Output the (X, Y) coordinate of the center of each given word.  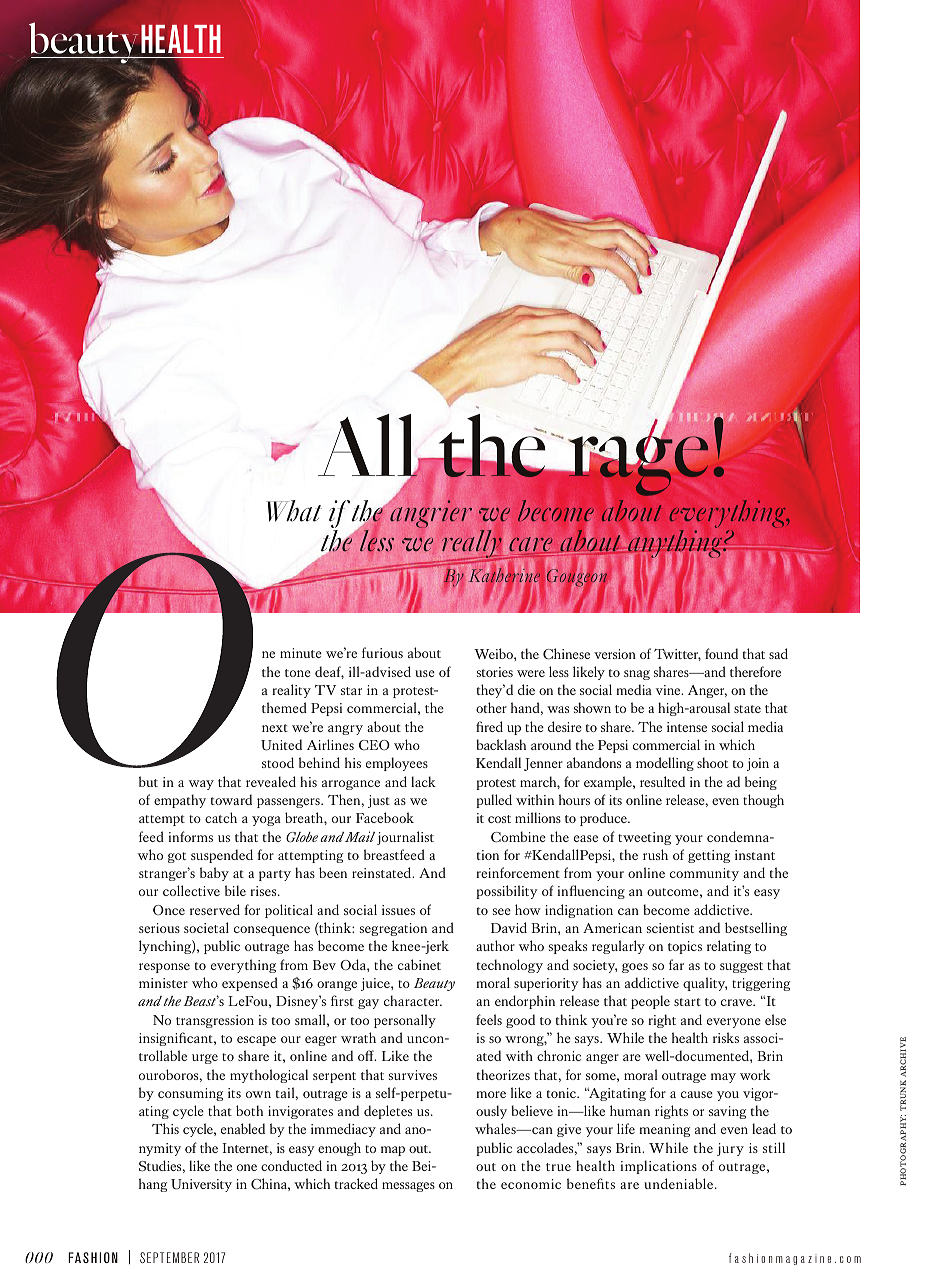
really (473, 545)
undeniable (680, 1183)
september (169, 1257)
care (530, 545)
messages (408, 1187)
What (294, 511)
